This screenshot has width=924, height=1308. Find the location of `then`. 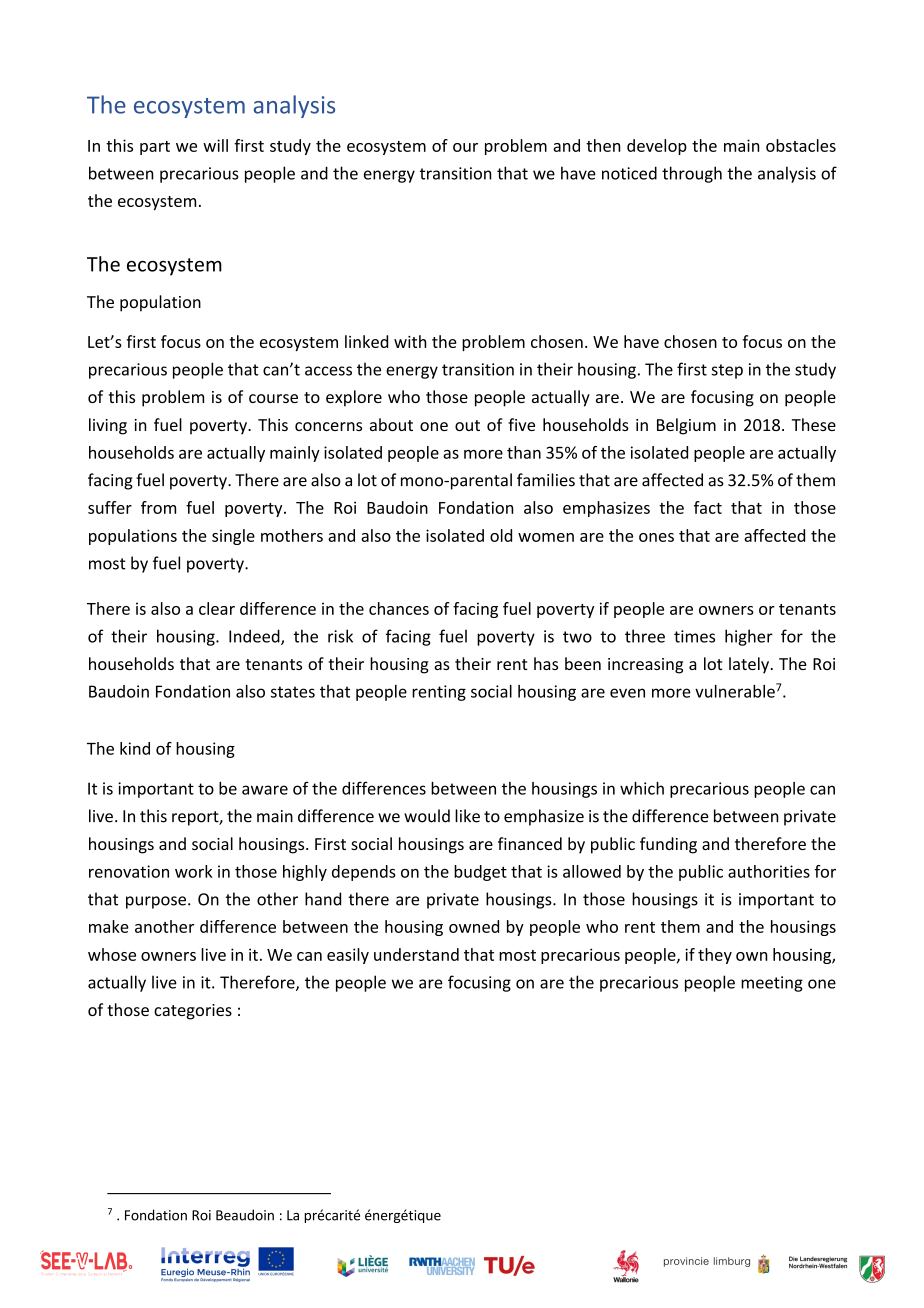

then is located at coordinates (603, 145).
